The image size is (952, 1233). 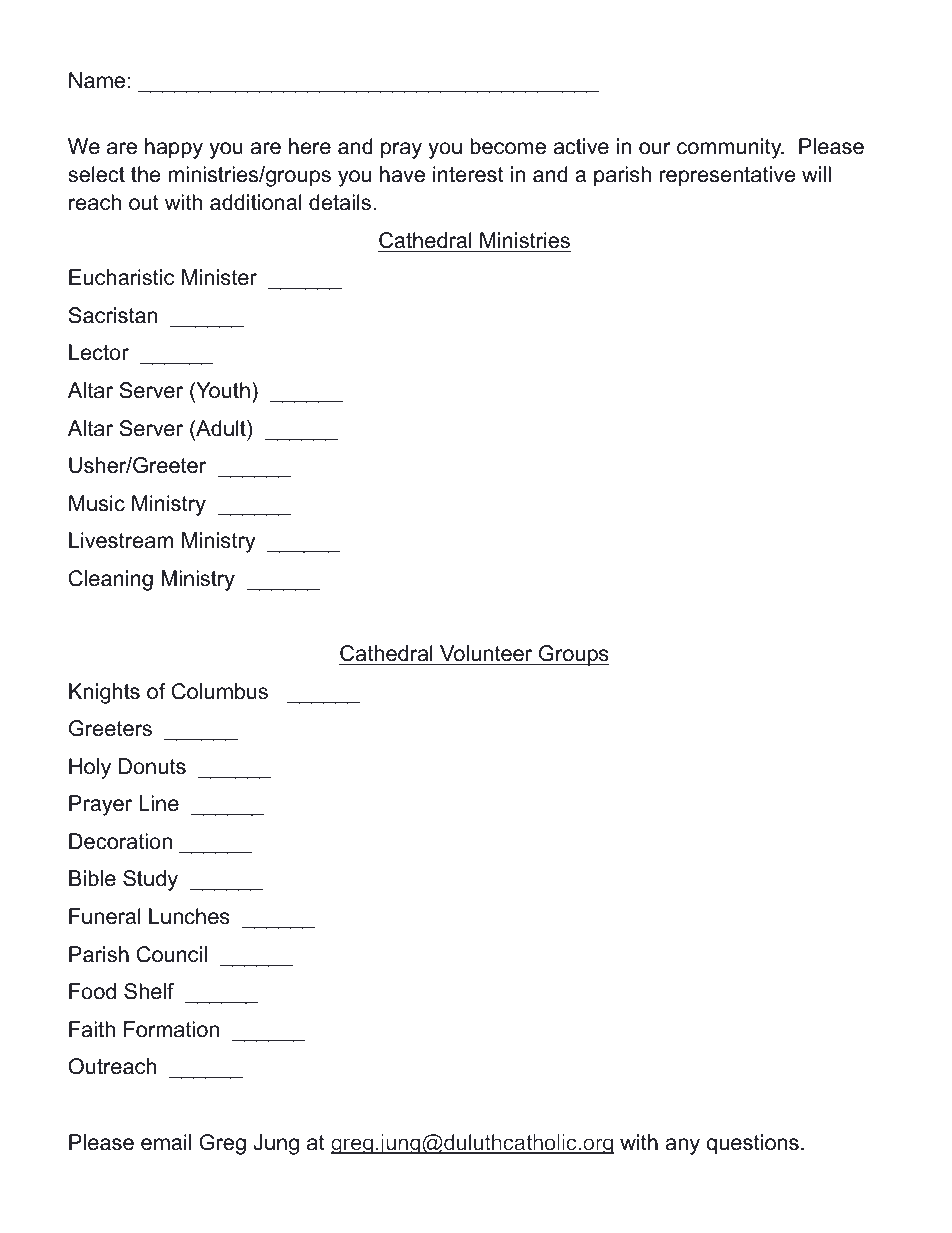 I want to click on Columbus, so click(x=220, y=691).
